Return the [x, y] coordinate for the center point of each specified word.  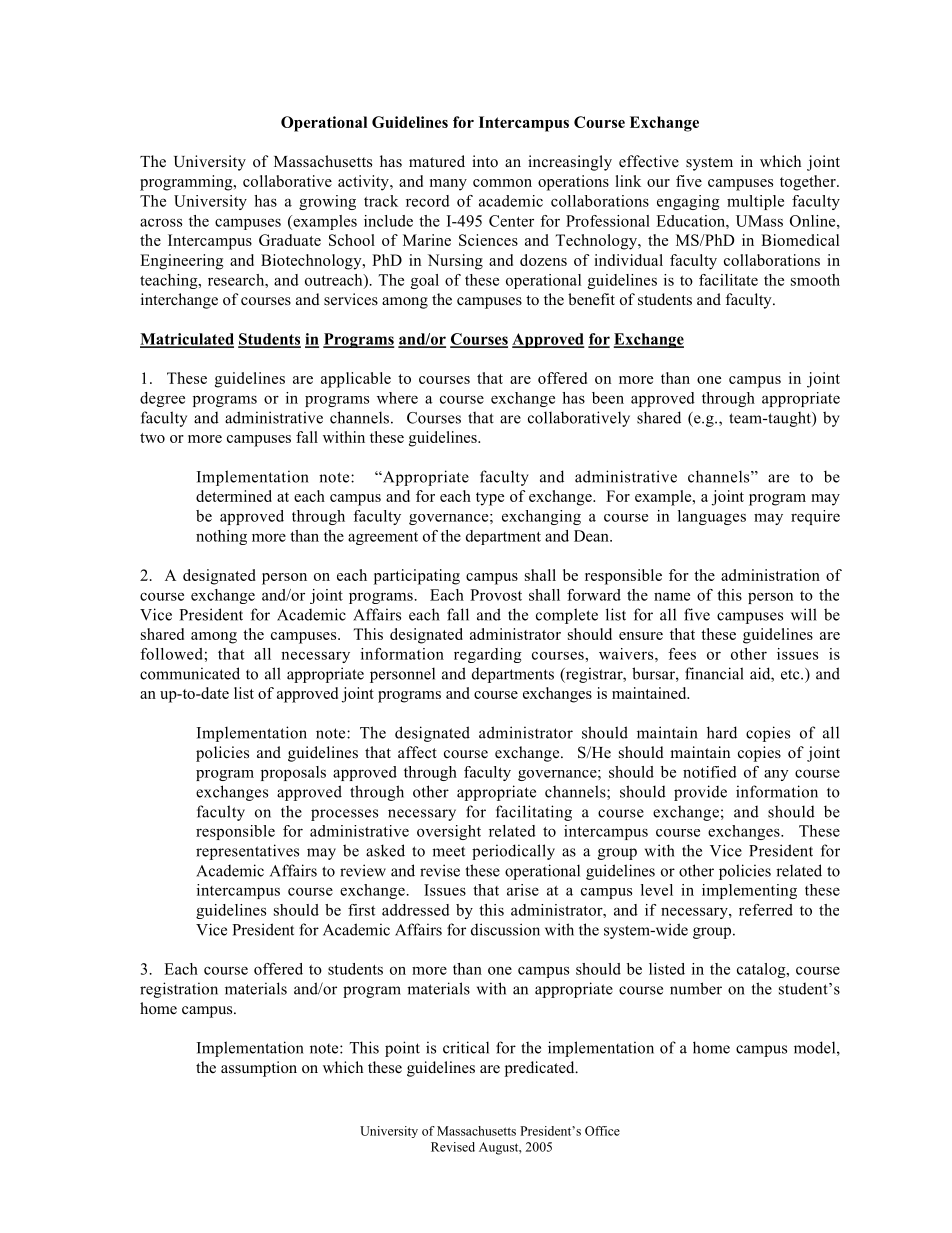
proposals [293, 773]
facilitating [534, 813]
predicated [541, 1069]
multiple [755, 202]
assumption [259, 1069]
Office [602, 1131]
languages [712, 517]
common [502, 183]
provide [700, 793]
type [490, 499]
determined [234, 496]
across [161, 222]
